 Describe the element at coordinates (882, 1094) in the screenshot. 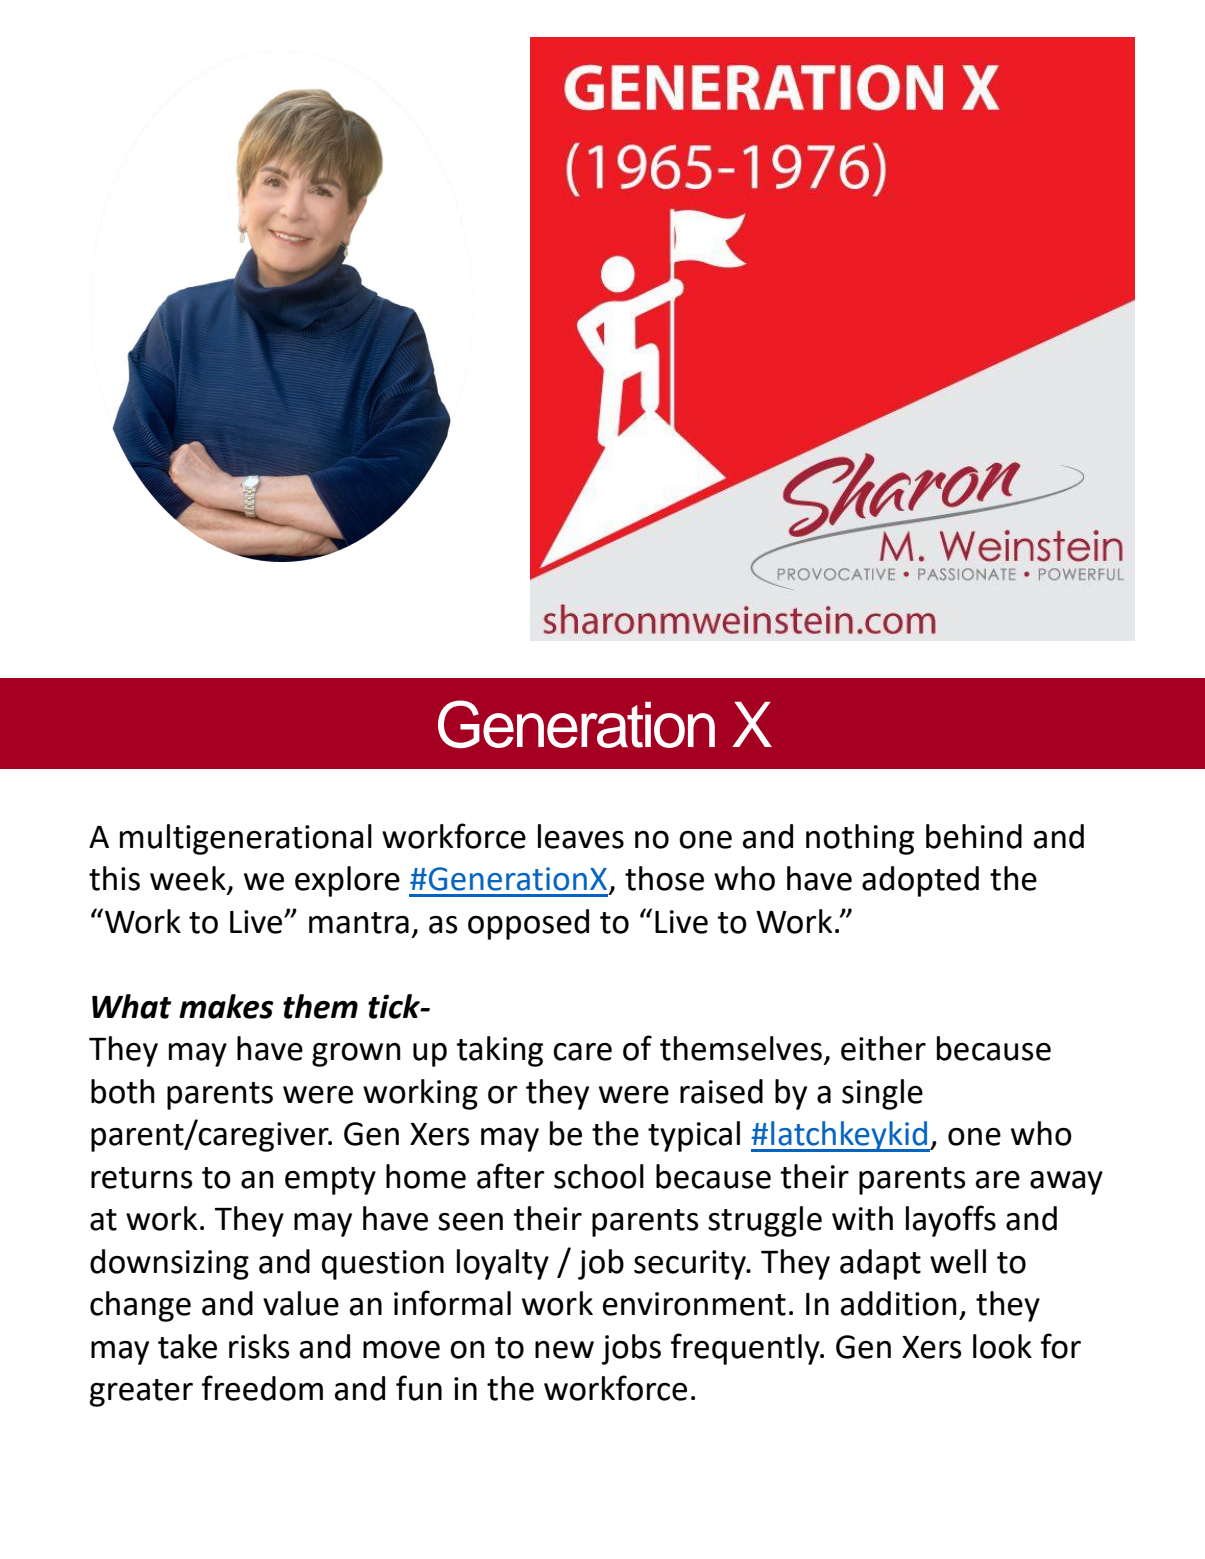

I see `single` at that location.
